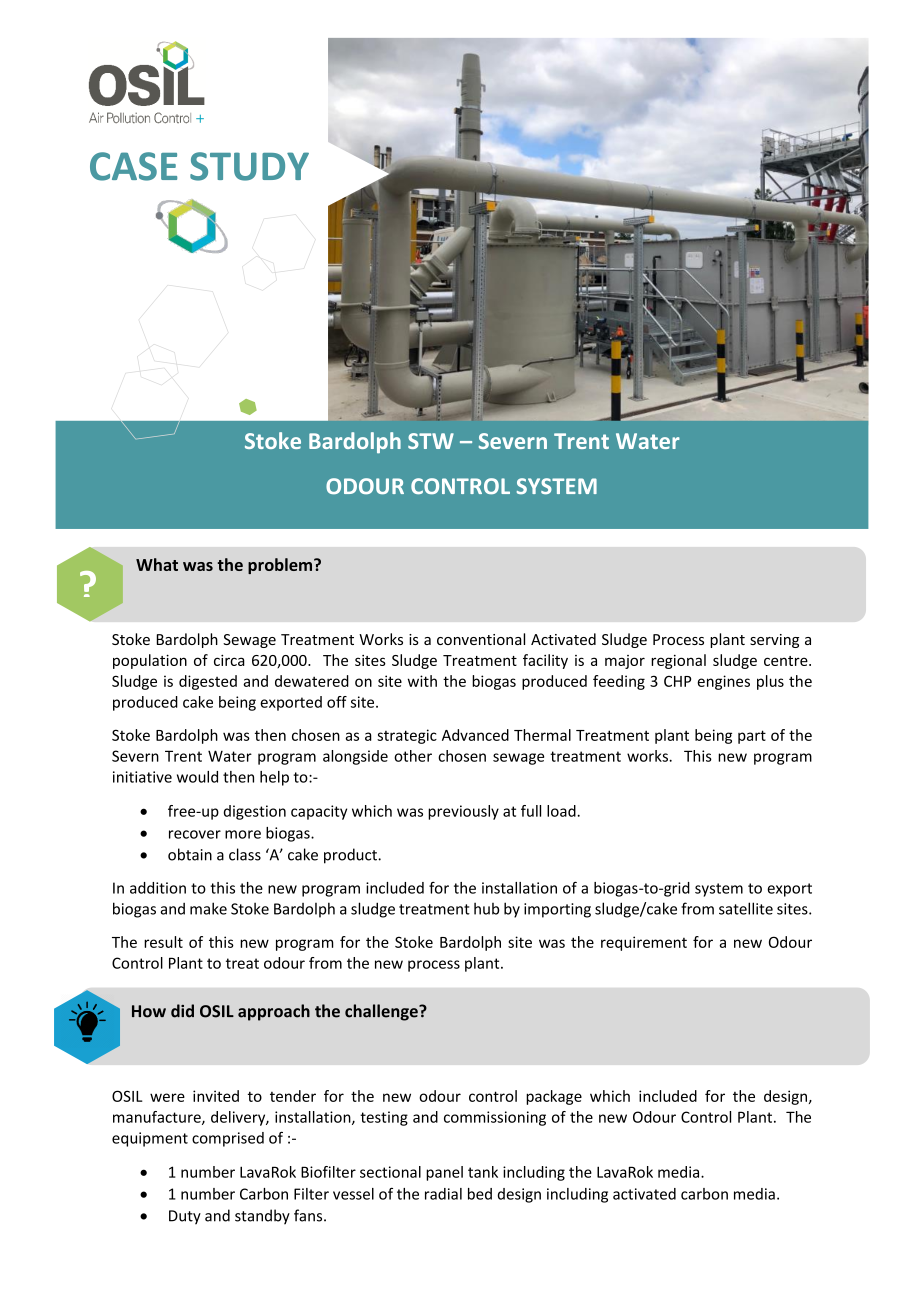  I want to click on radial, so click(443, 1194).
